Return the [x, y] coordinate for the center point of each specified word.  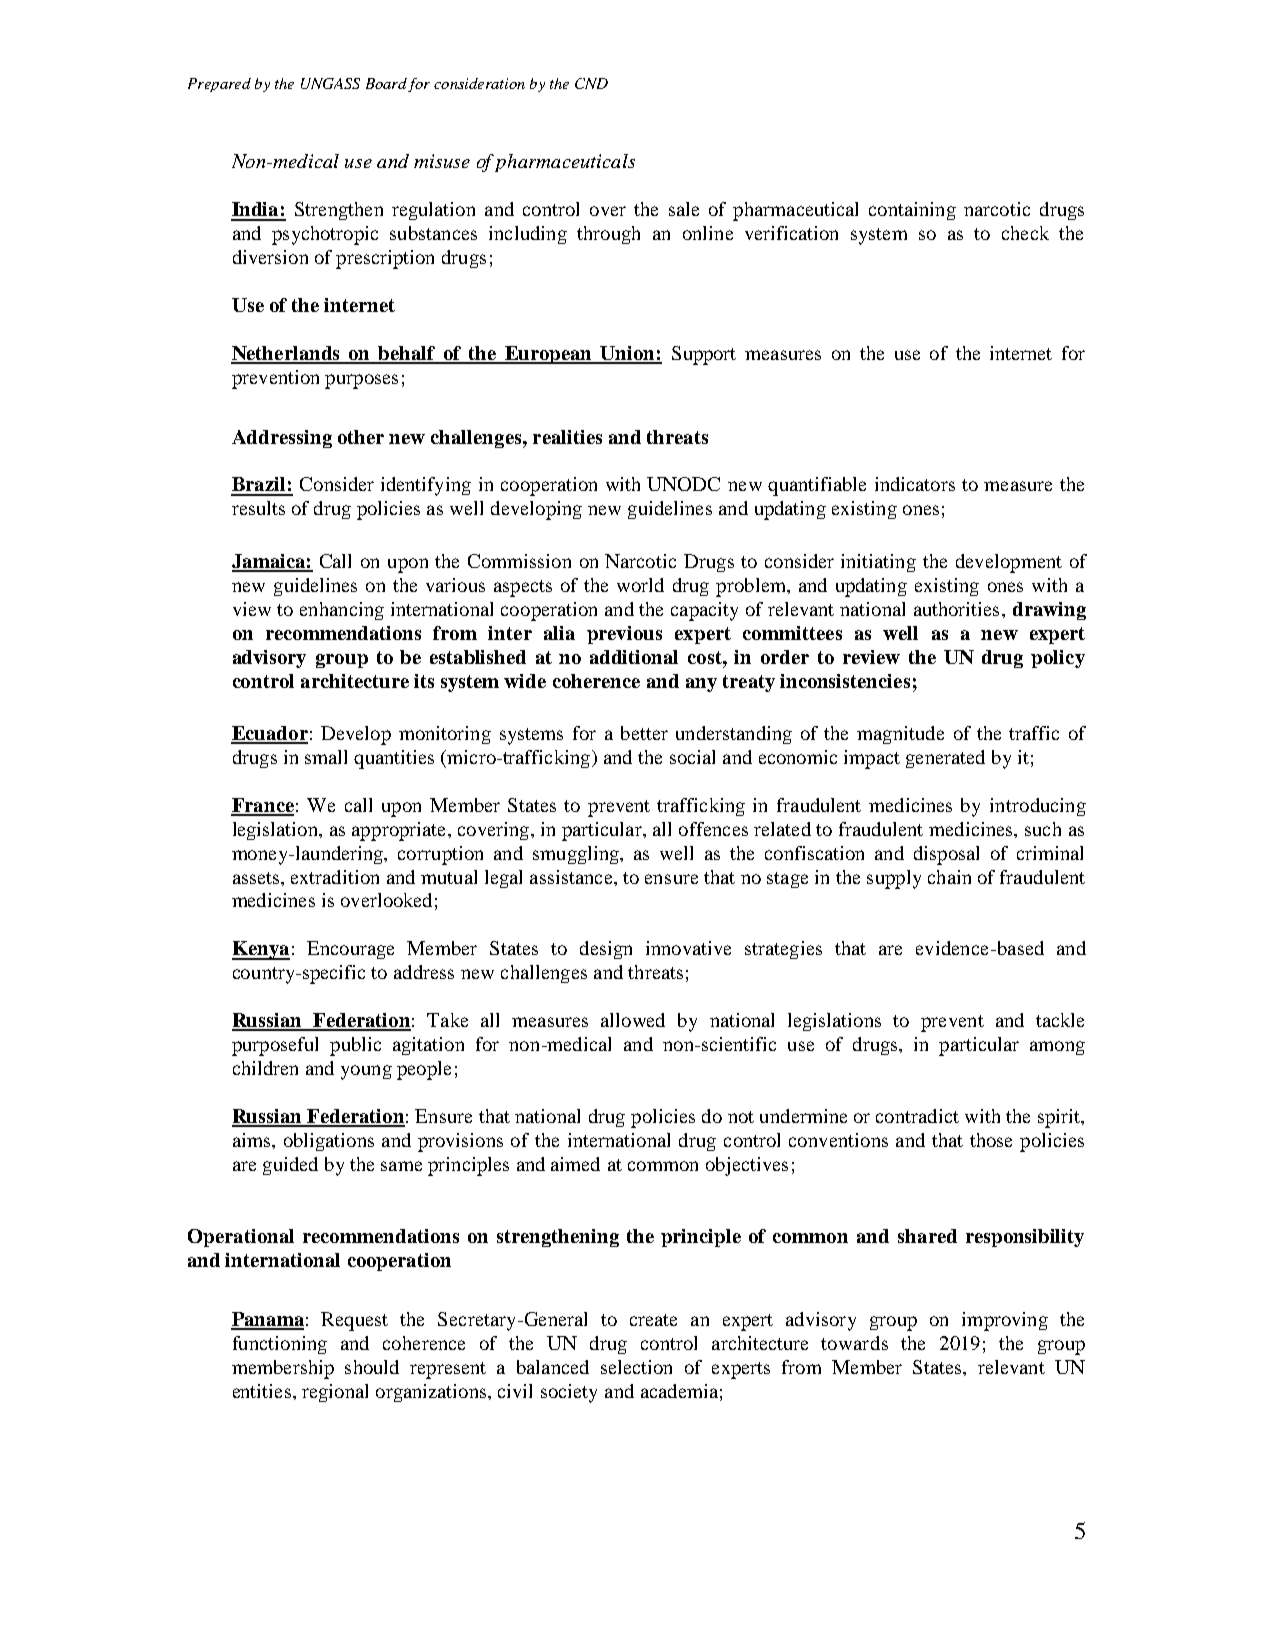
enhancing [342, 611]
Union [628, 354]
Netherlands [286, 354]
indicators [915, 484]
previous [624, 635]
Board [386, 83]
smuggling [577, 855]
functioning [280, 1345]
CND [591, 83]
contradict [917, 1116]
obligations [329, 1142]
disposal [946, 855]
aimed [575, 1164]
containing [912, 211]
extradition [335, 877]
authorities [956, 609]
